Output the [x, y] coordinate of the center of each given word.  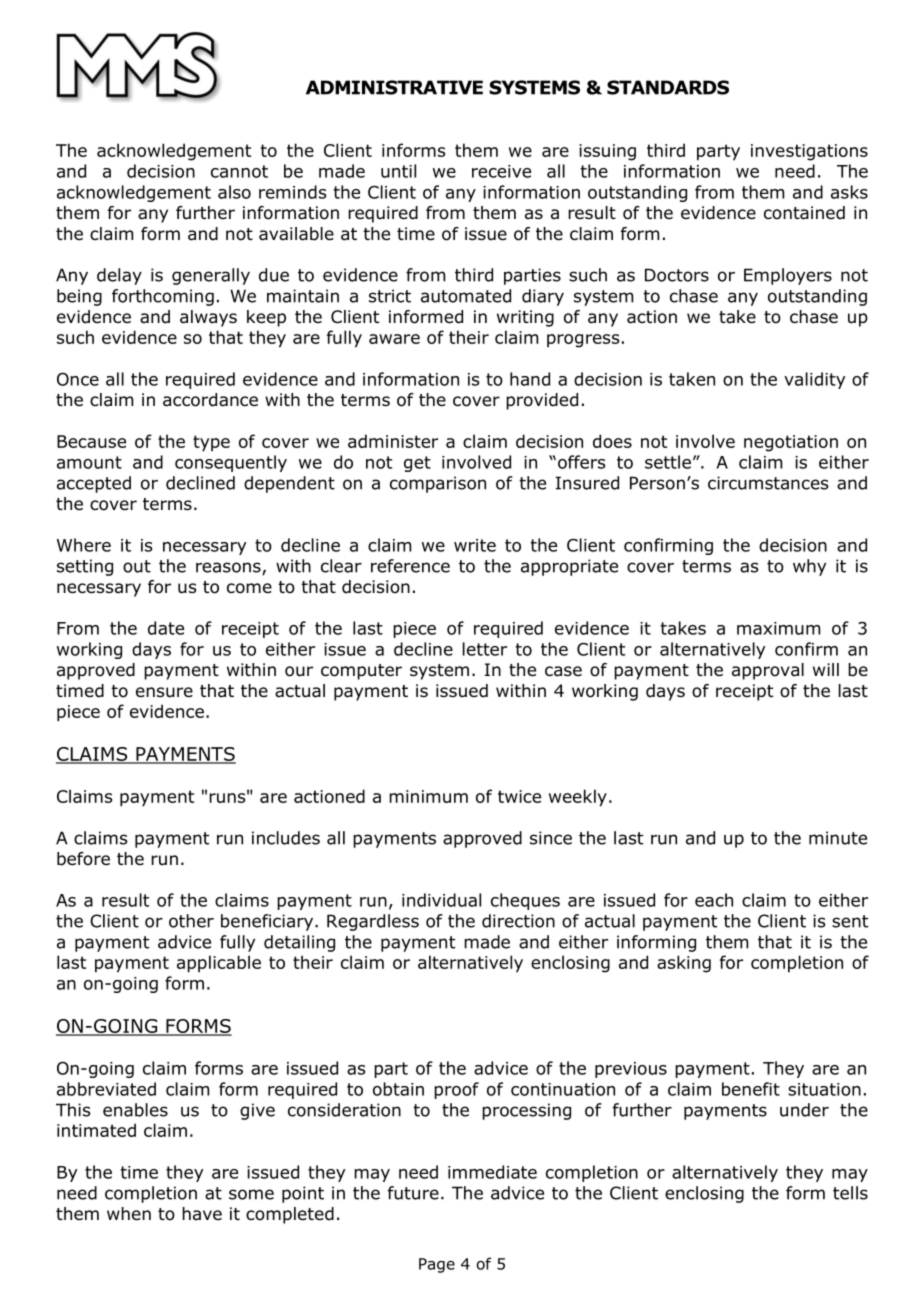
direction [518, 921]
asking [684, 964]
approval [768, 671]
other [191, 921]
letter [485, 649]
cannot [239, 171]
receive [501, 171]
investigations [809, 152]
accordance [210, 400]
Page [437, 1265]
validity [814, 380]
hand [530, 379]
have [202, 1214]
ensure [164, 692]
